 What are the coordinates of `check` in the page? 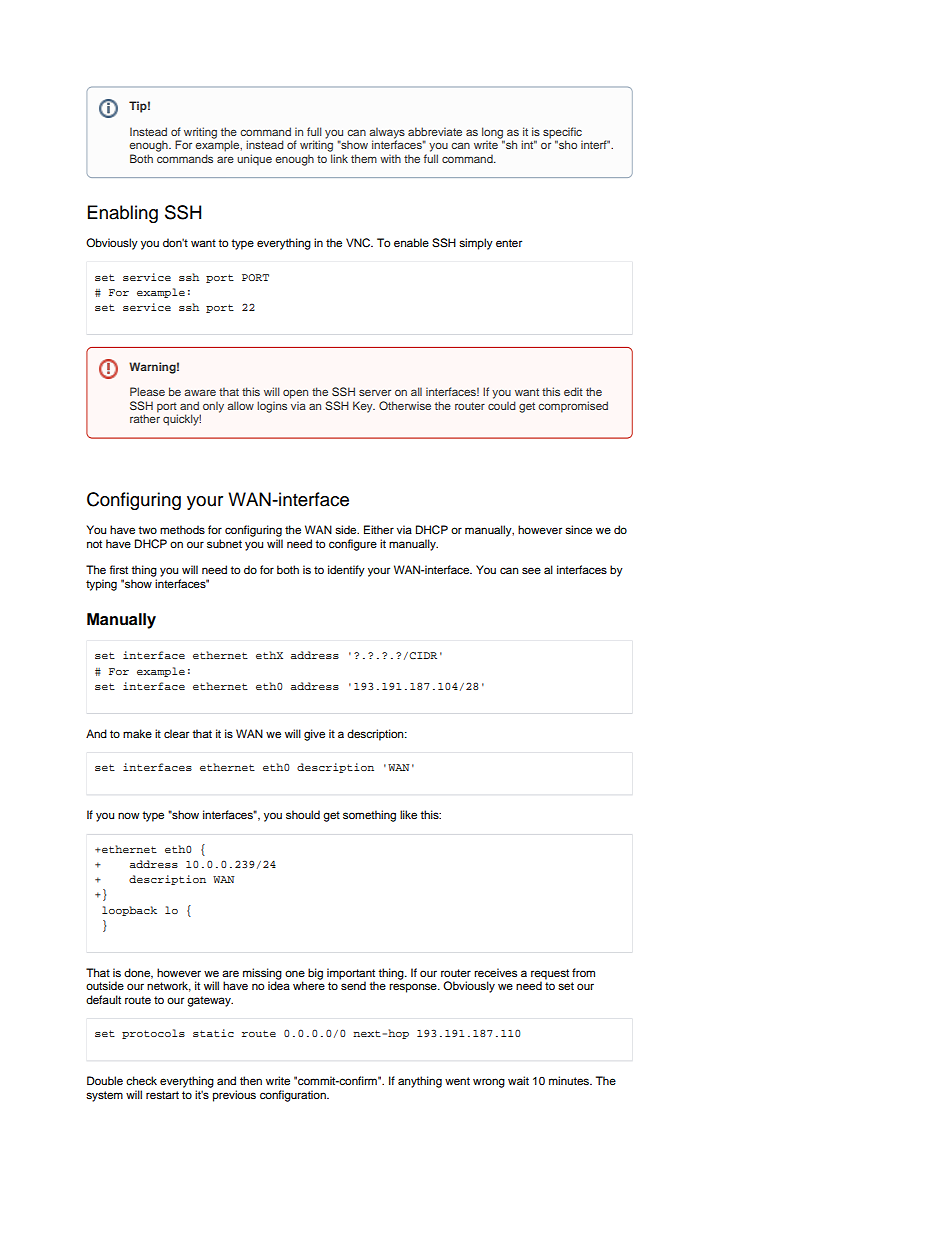 It's located at (141, 1080).
